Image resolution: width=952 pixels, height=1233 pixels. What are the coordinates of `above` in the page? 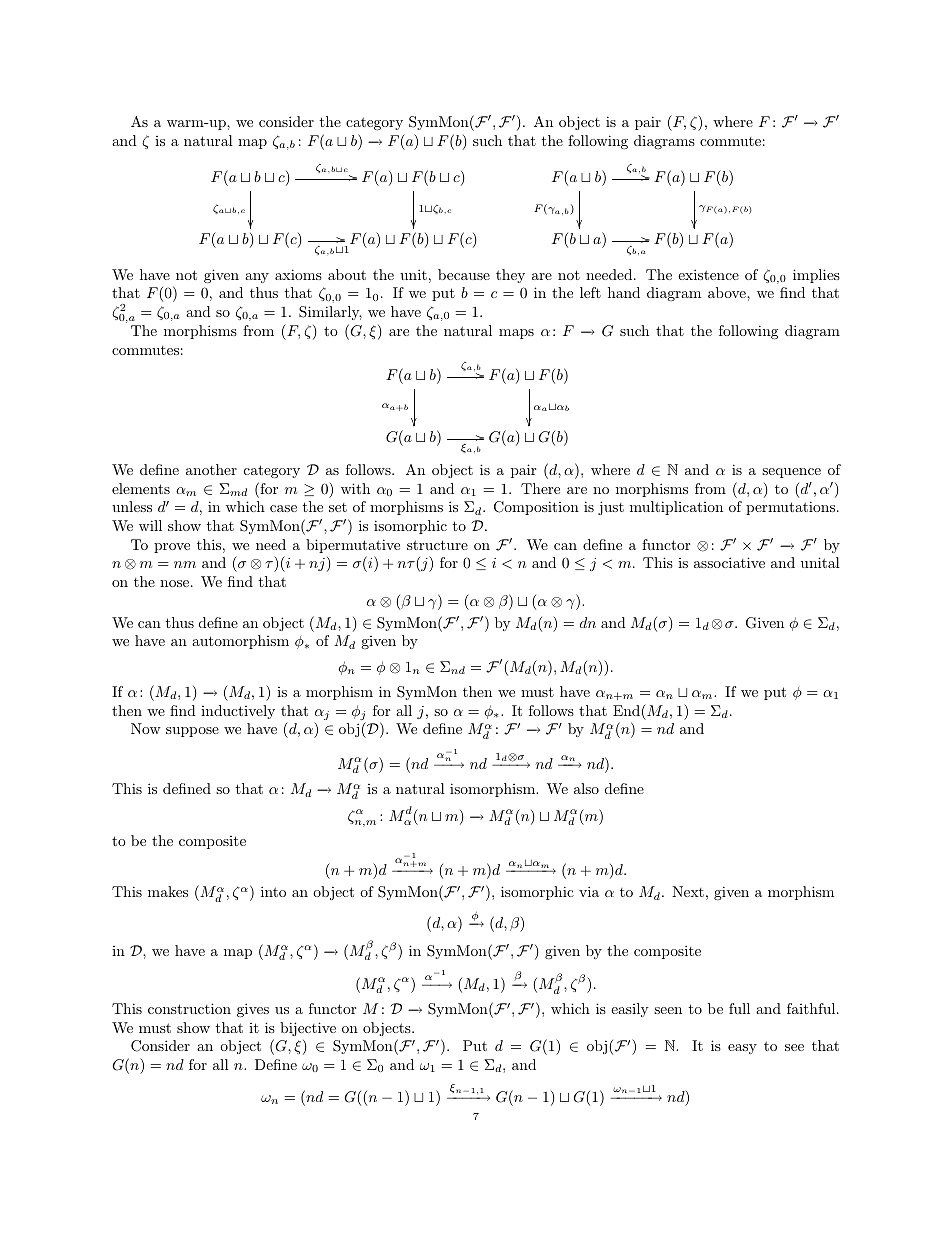 It's located at (728, 292).
